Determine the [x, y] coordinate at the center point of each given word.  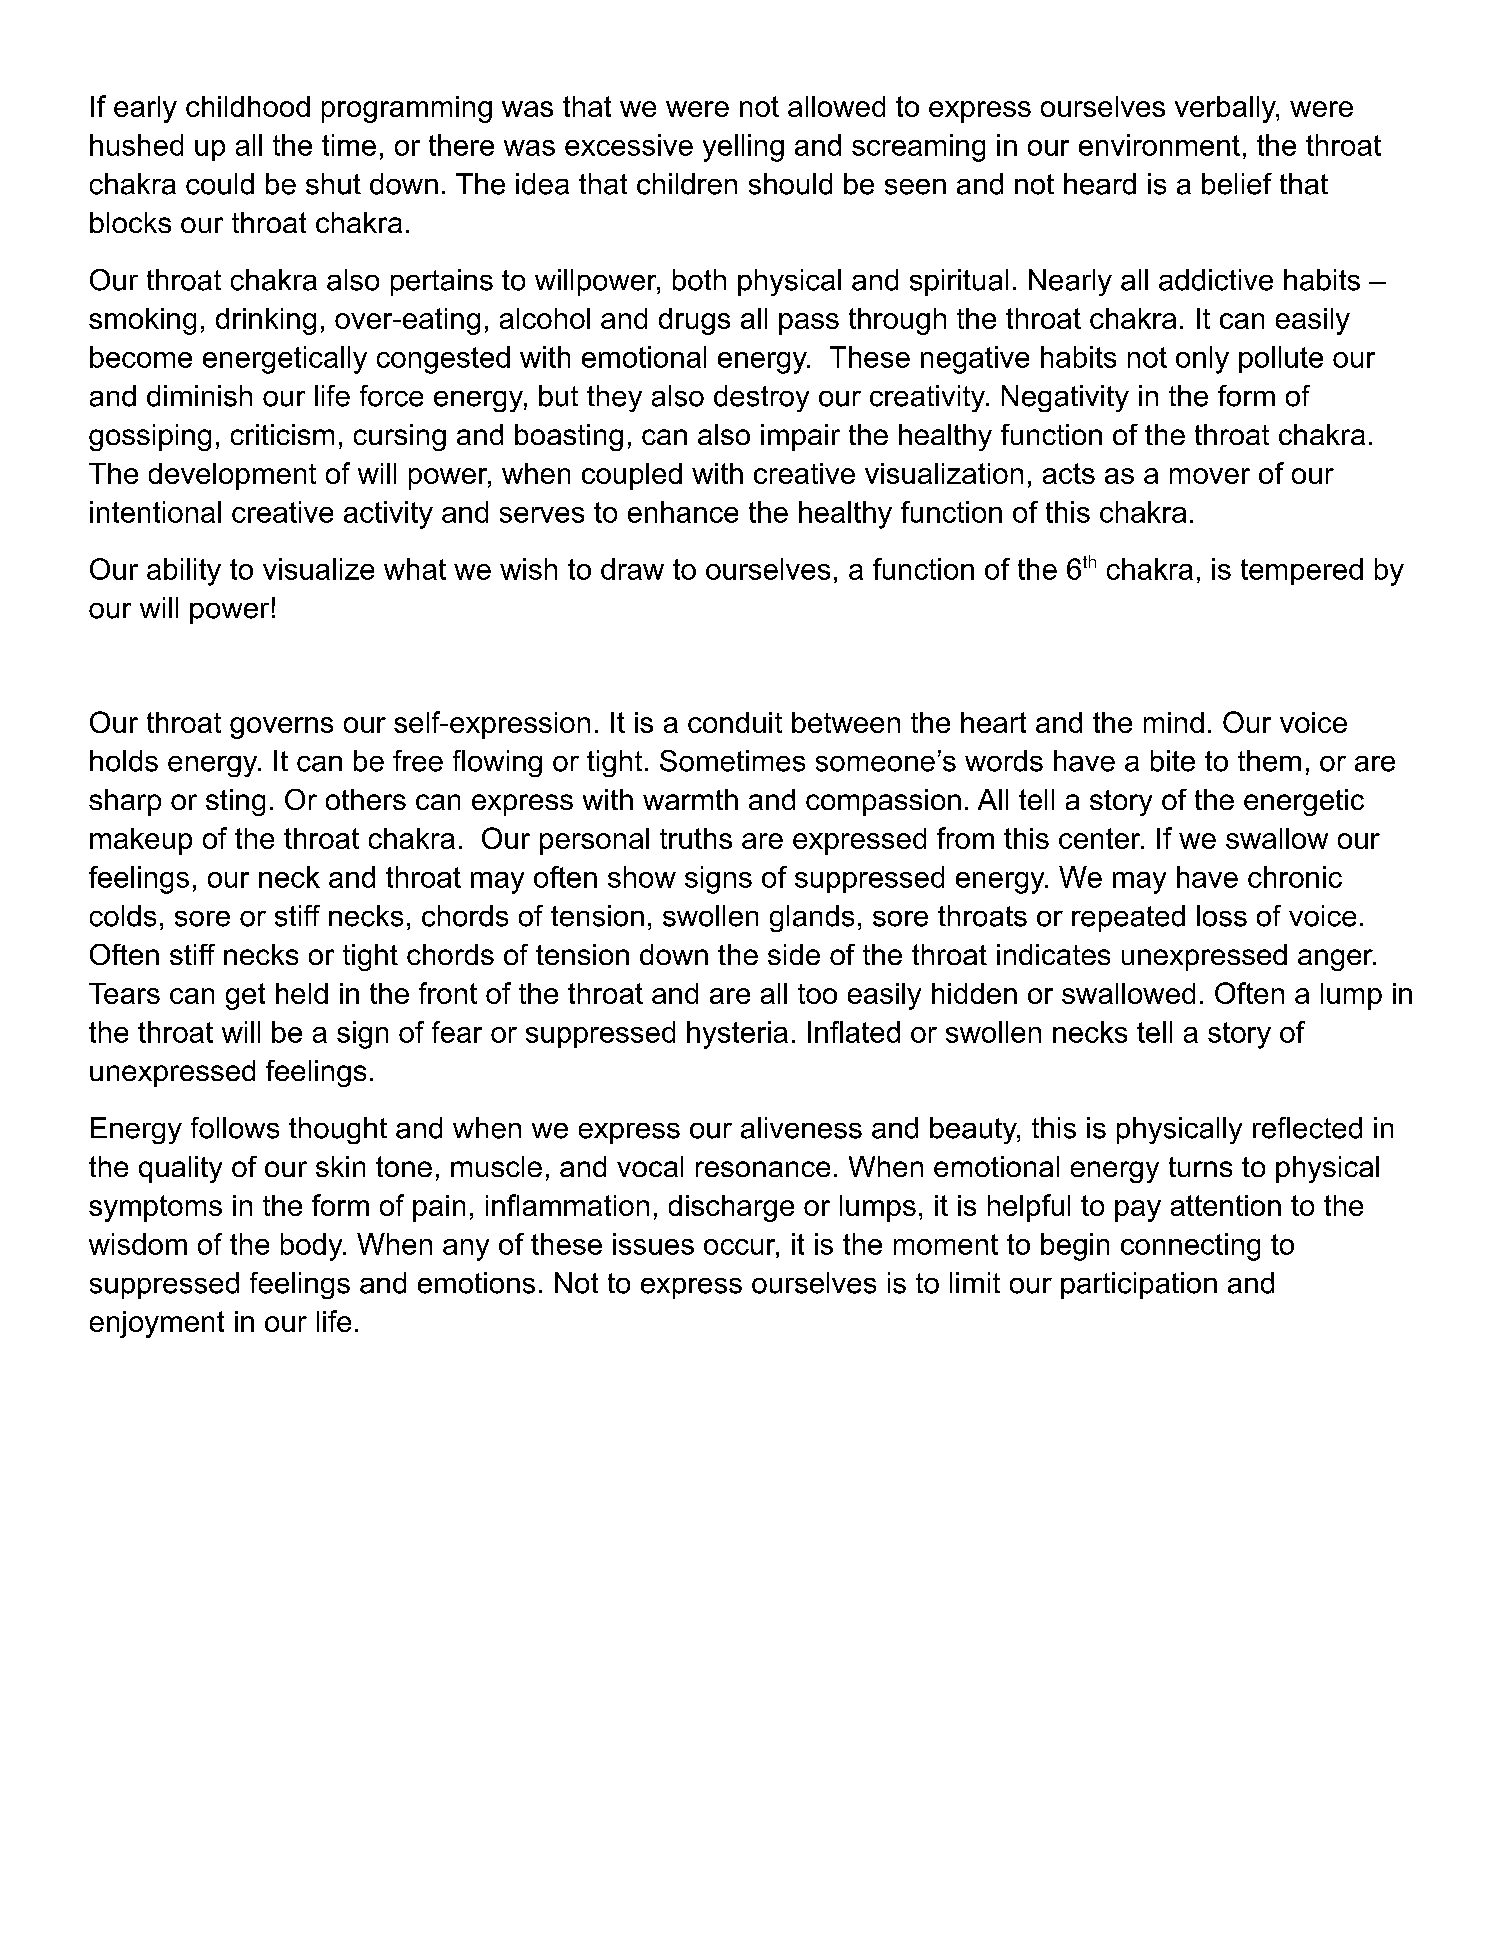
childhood [248, 106]
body [313, 1247]
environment [1159, 145]
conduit [735, 722]
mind [1174, 722]
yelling [743, 148]
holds [124, 761]
